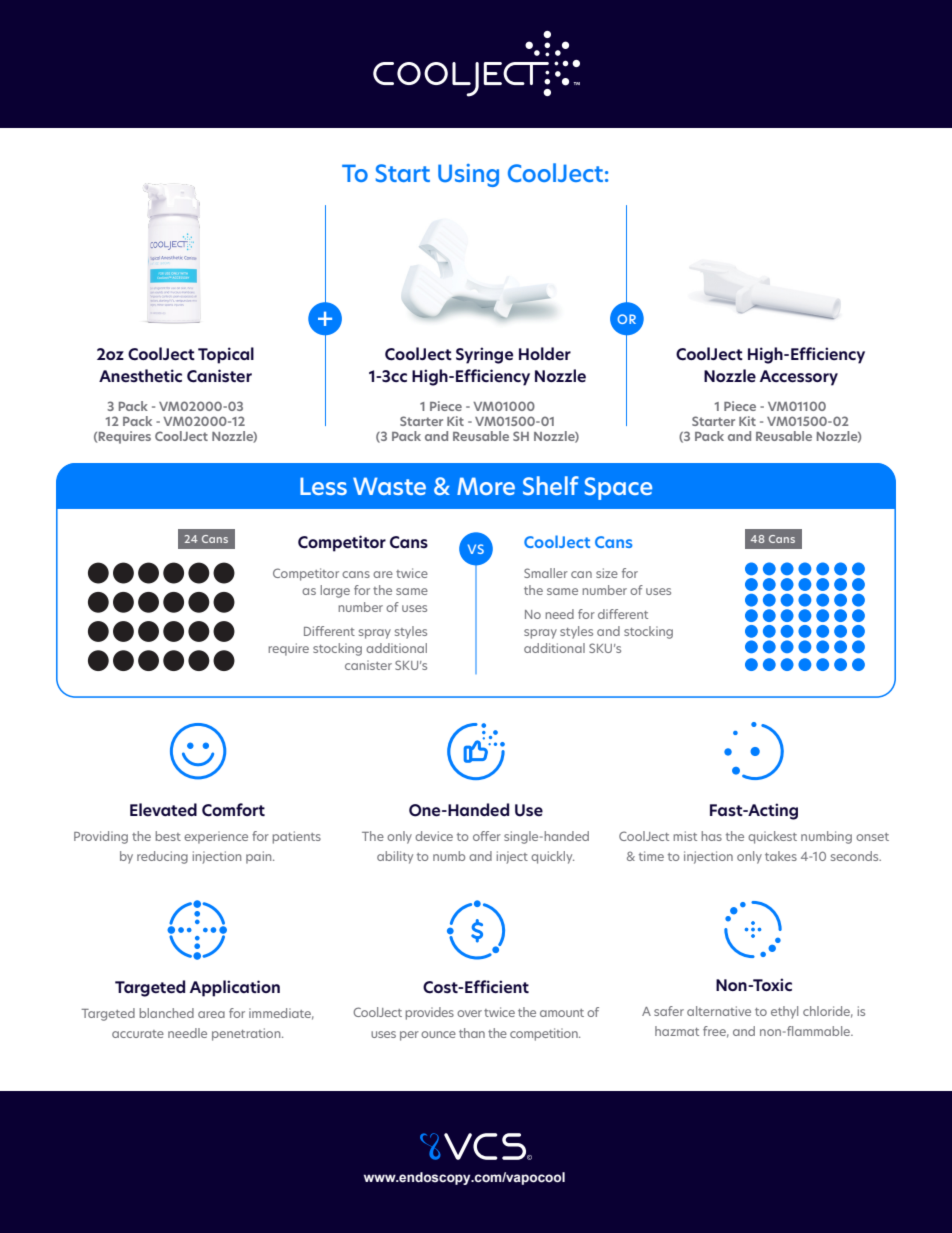  Describe the element at coordinates (545, 353) in the screenshot. I see `Holder` at that location.
